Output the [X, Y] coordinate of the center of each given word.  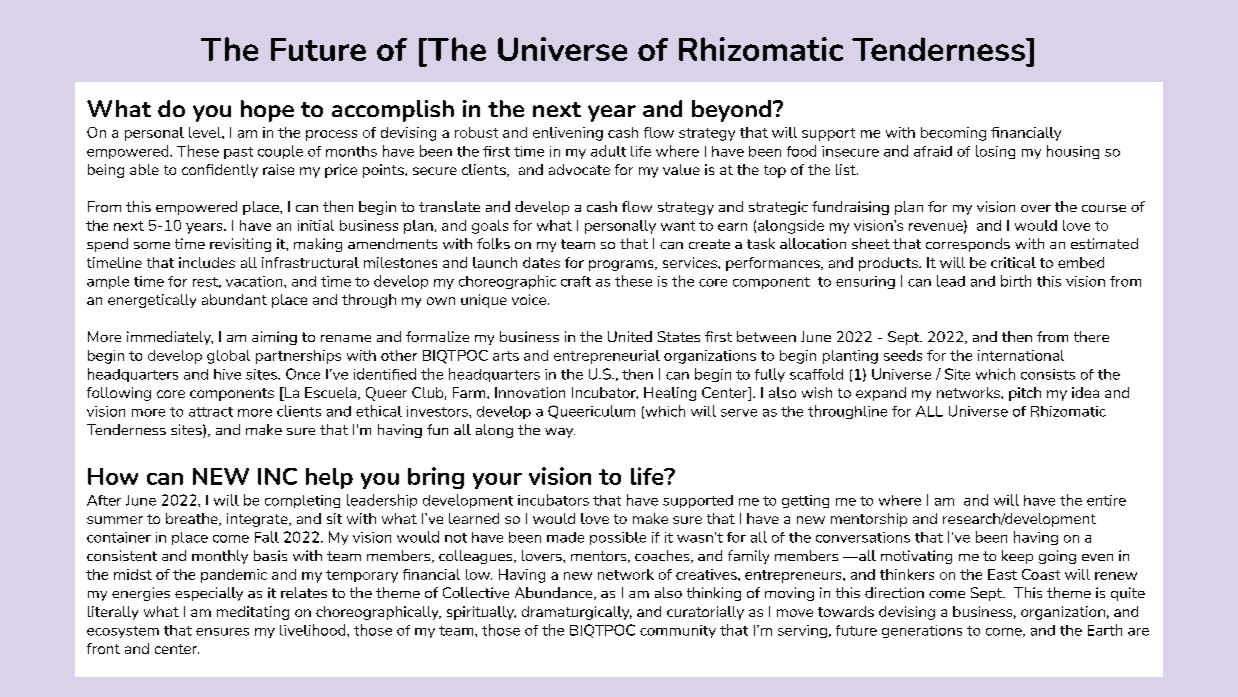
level [206, 132]
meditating [253, 613]
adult [608, 151]
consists [1048, 374]
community [678, 631]
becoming [953, 134]
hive [227, 374]
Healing [670, 394]
